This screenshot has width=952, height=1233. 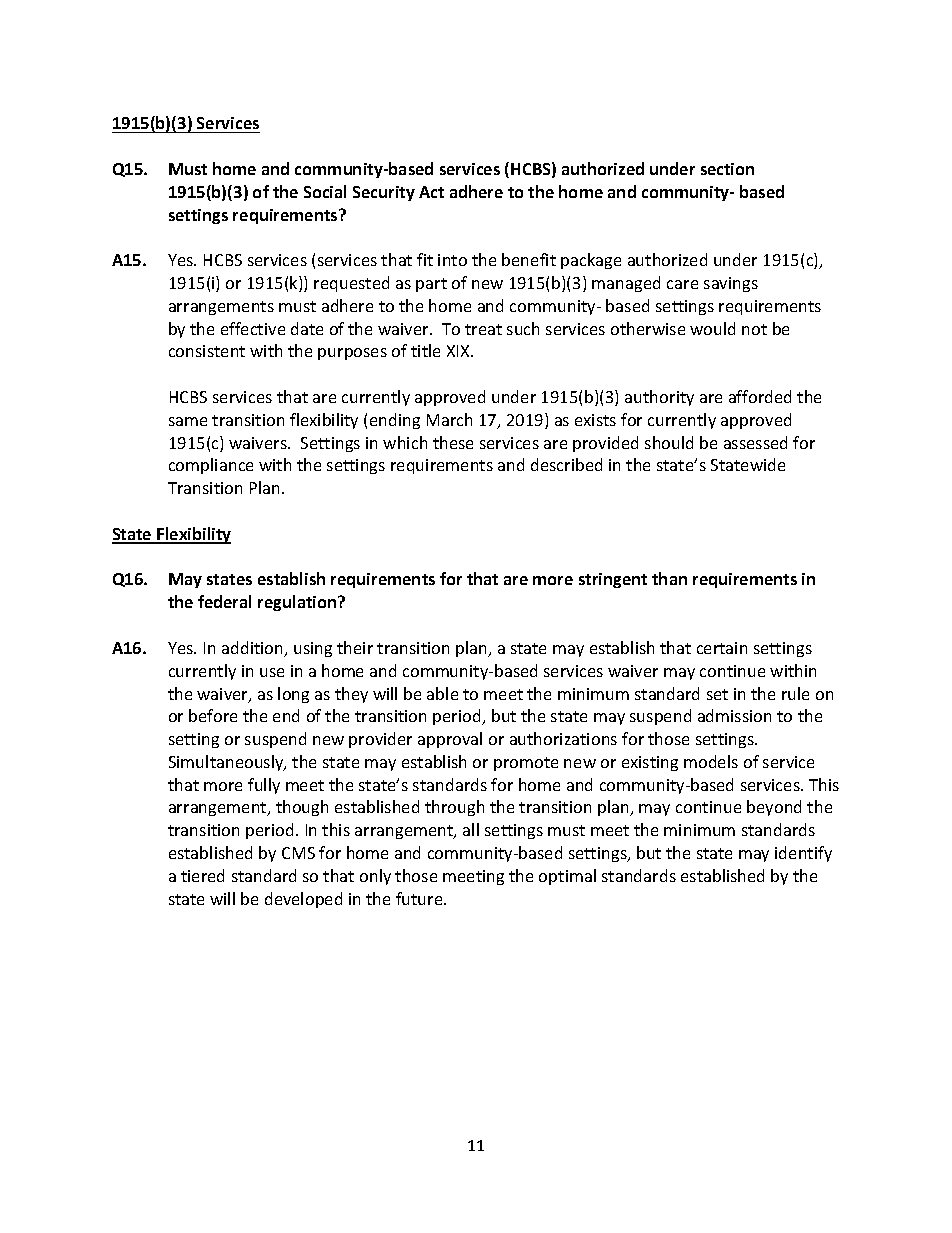 What do you see at coordinates (253, 328) in the screenshot?
I see `effective` at bounding box center [253, 328].
